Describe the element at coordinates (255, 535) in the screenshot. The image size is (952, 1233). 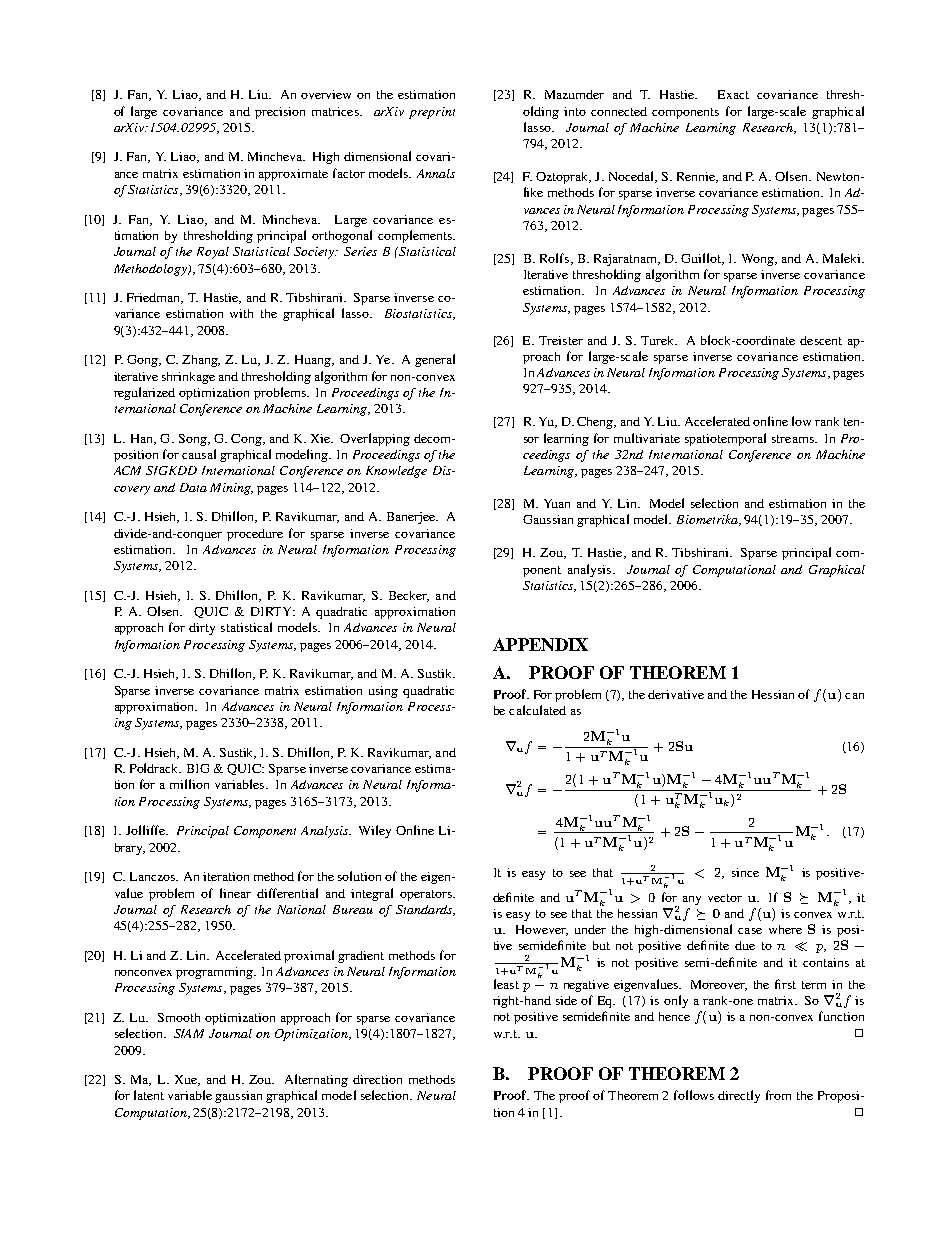
I see `procedure` at that location.
